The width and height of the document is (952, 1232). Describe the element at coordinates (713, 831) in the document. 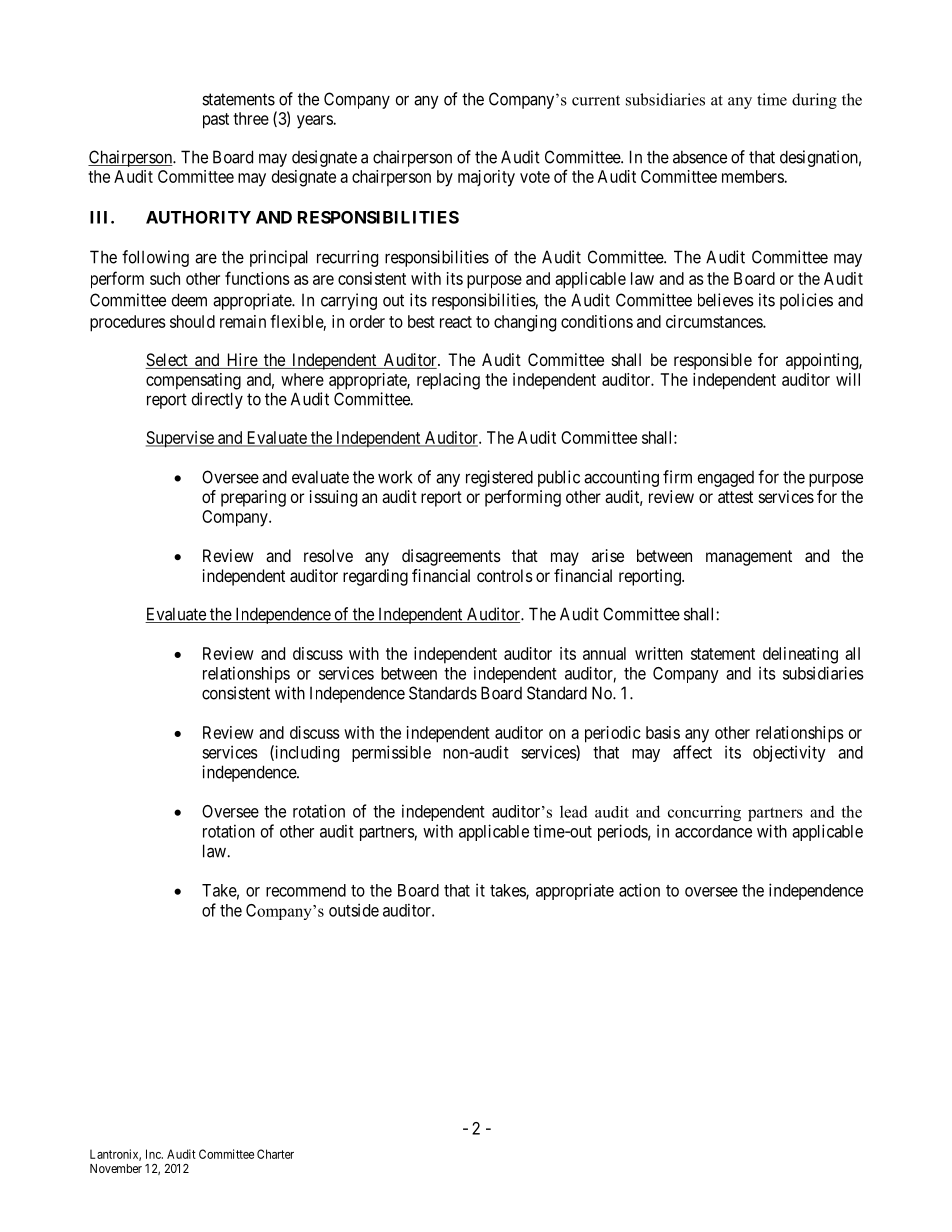

I see `accordance` at that location.
